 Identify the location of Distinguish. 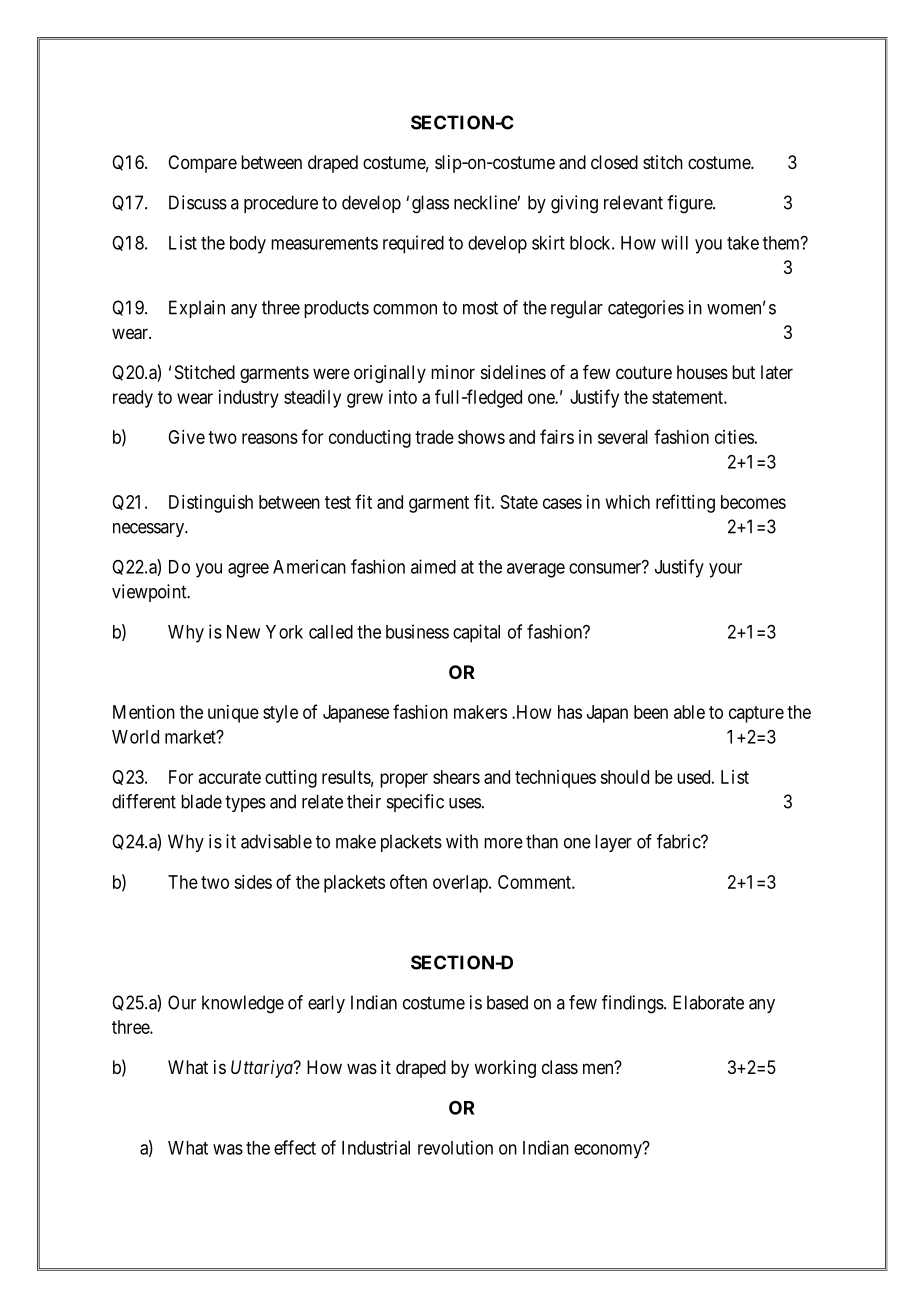
(211, 504).
